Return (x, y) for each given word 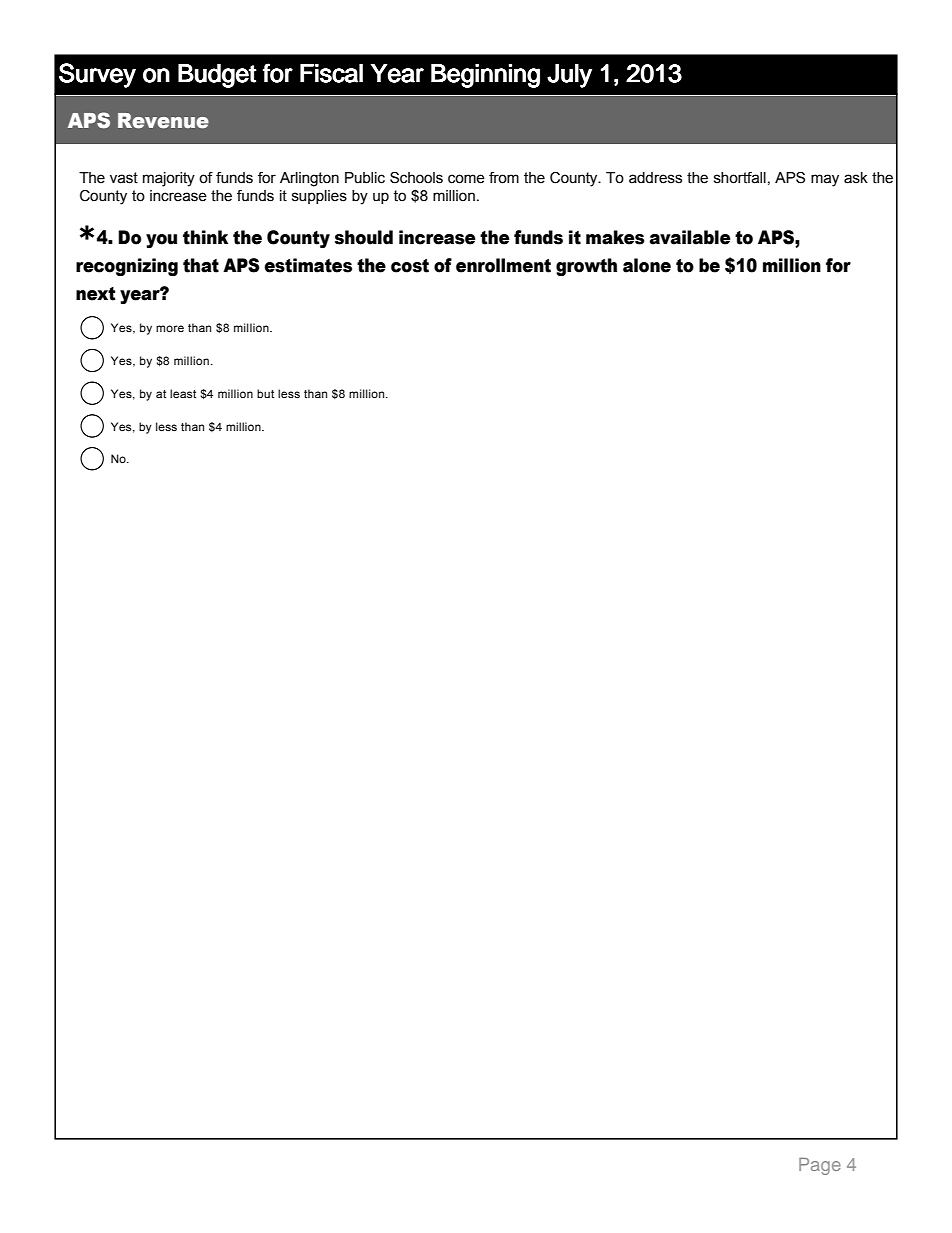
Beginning (485, 76)
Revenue (163, 121)
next (96, 294)
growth (586, 267)
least (183, 393)
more (170, 328)
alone (647, 265)
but (265, 393)
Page (820, 1166)
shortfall (740, 178)
